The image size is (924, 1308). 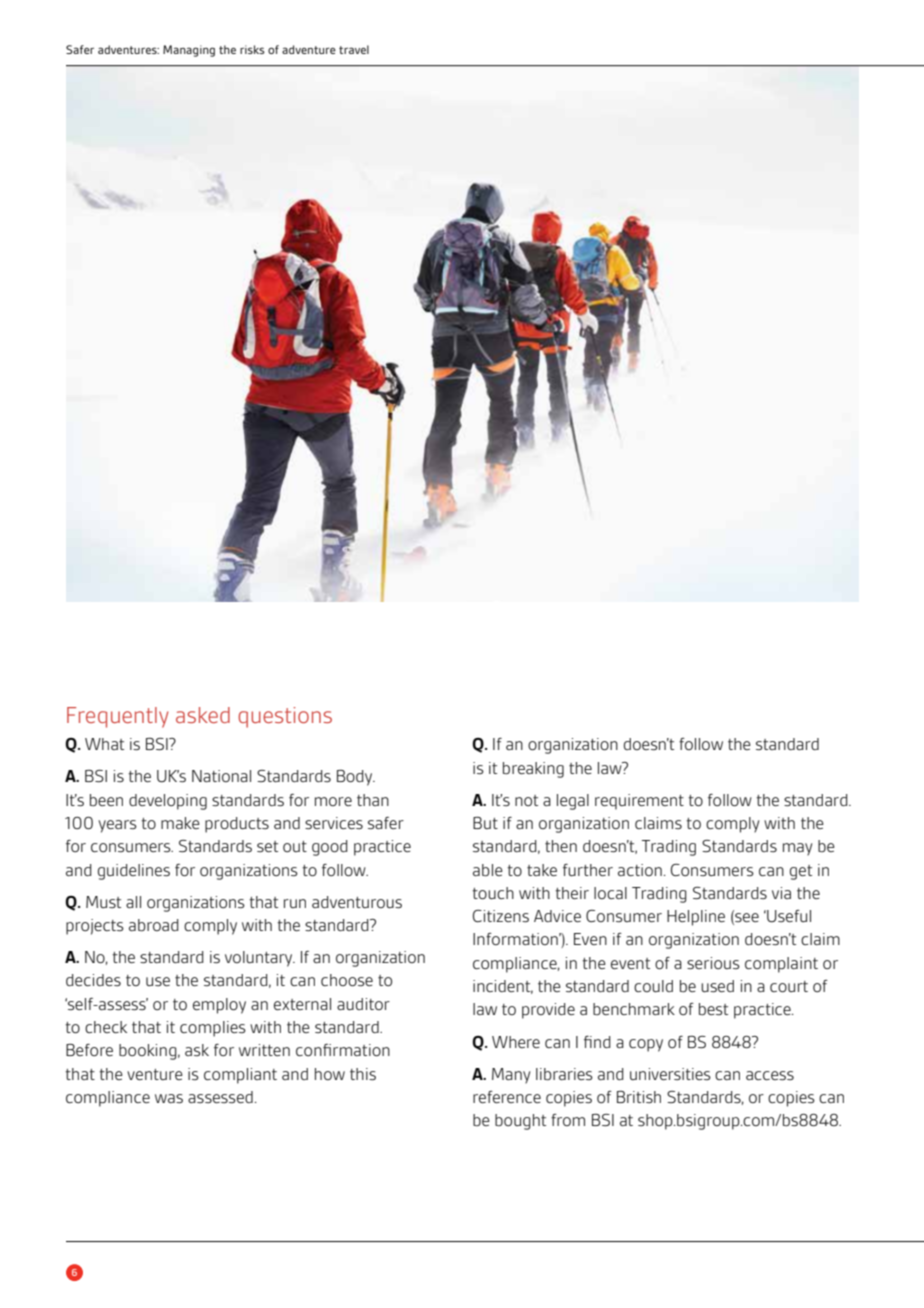 I want to click on universities, so click(x=670, y=1074).
